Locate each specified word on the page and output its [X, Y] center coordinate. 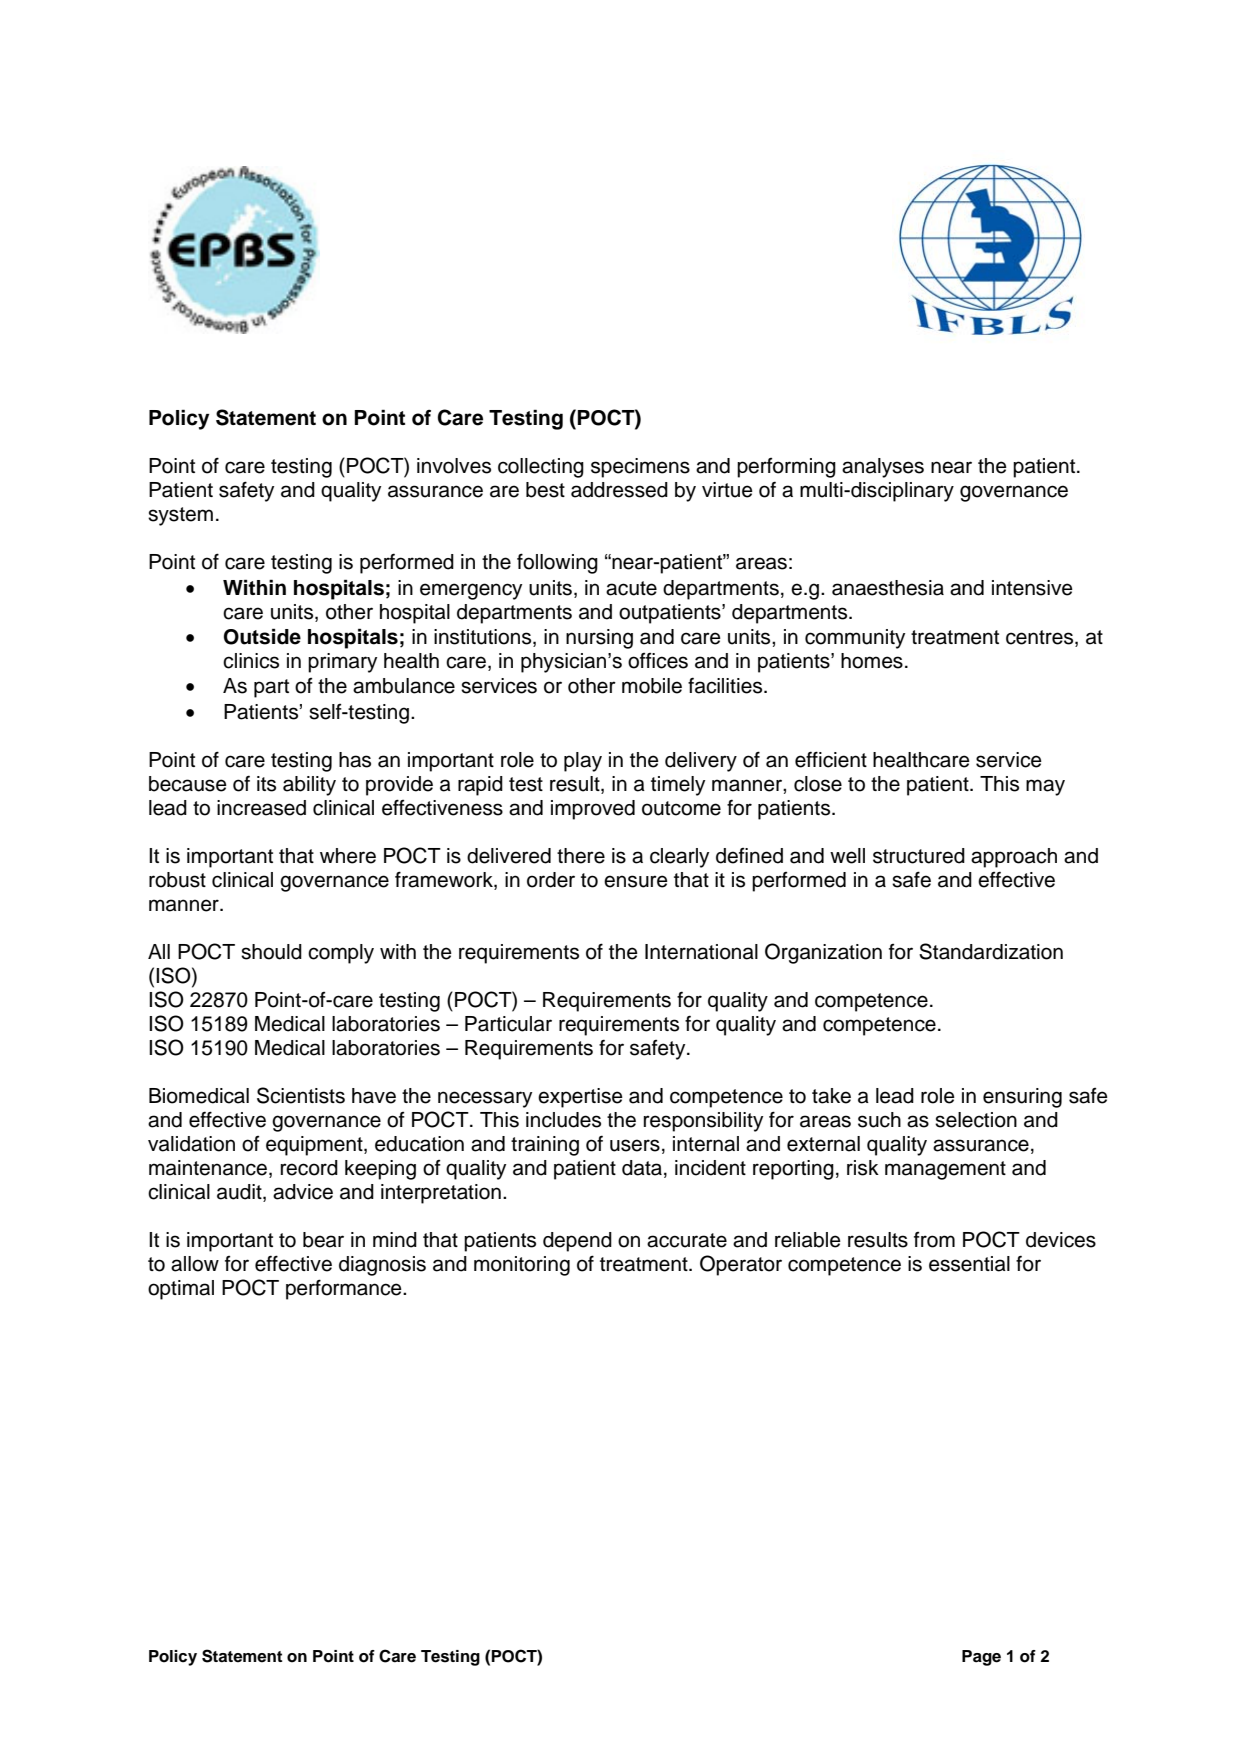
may [1045, 787]
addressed [619, 490]
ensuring [1022, 1098]
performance [345, 1289]
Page [981, 1658]
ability [309, 786]
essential [969, 1264]
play [583, 762]
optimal [181, 1290]
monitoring [522, 1266]
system [180, 516]
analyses [883, 468]
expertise [580, 1098]
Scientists [301, 1095]
